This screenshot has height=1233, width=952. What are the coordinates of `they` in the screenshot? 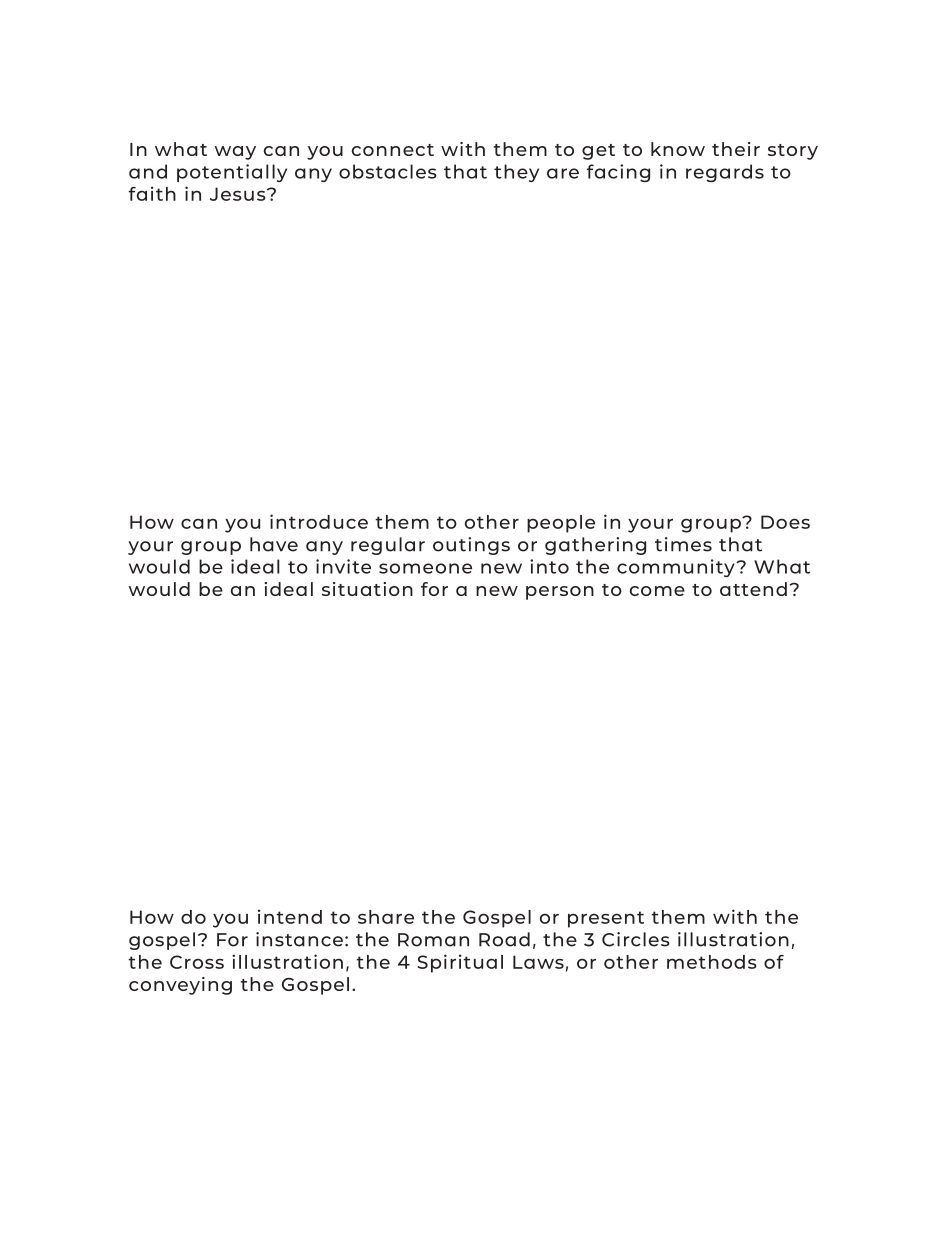 It's located at (516, 173).
